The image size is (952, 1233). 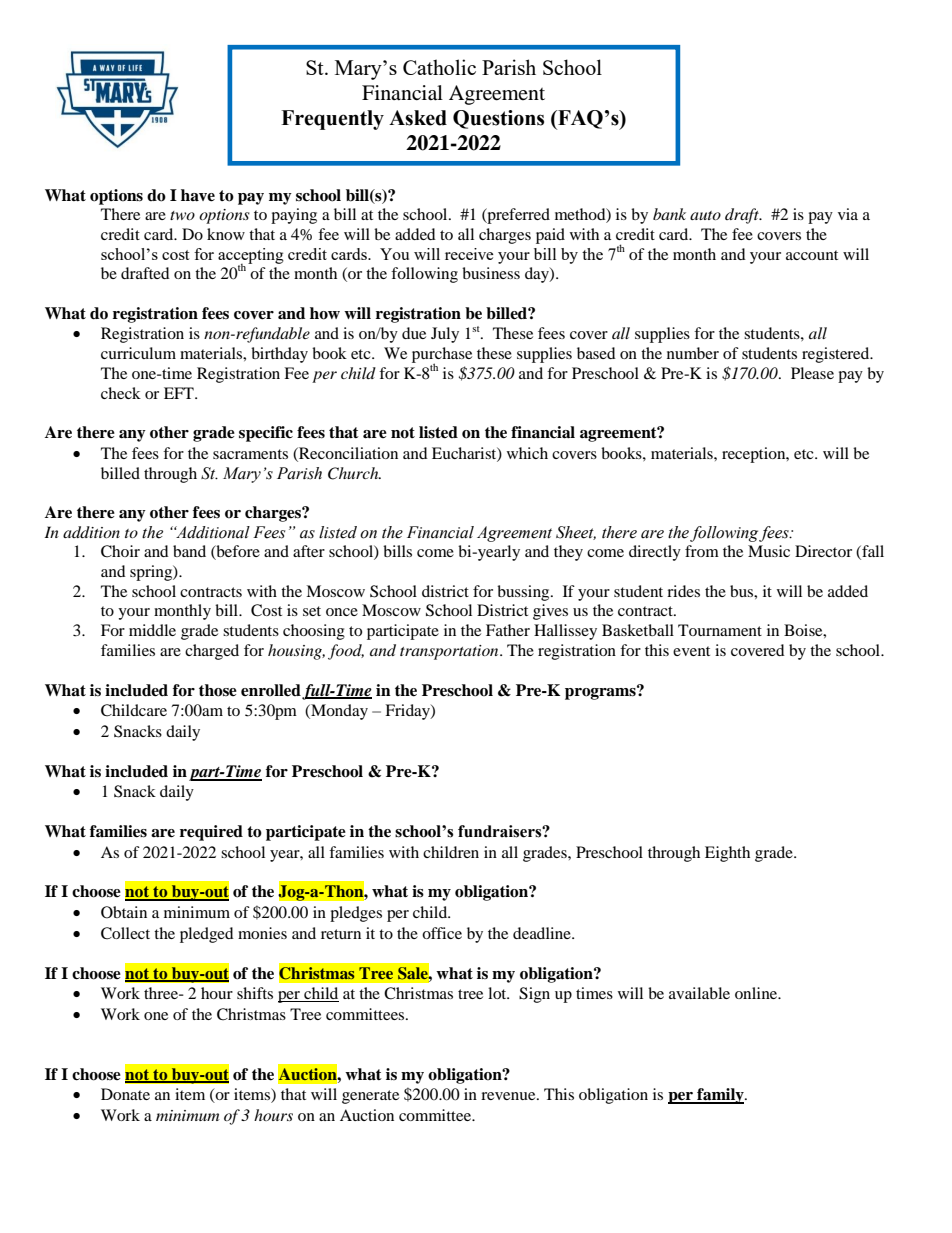 I want to click on Questions, so click(x=498, y=119).
